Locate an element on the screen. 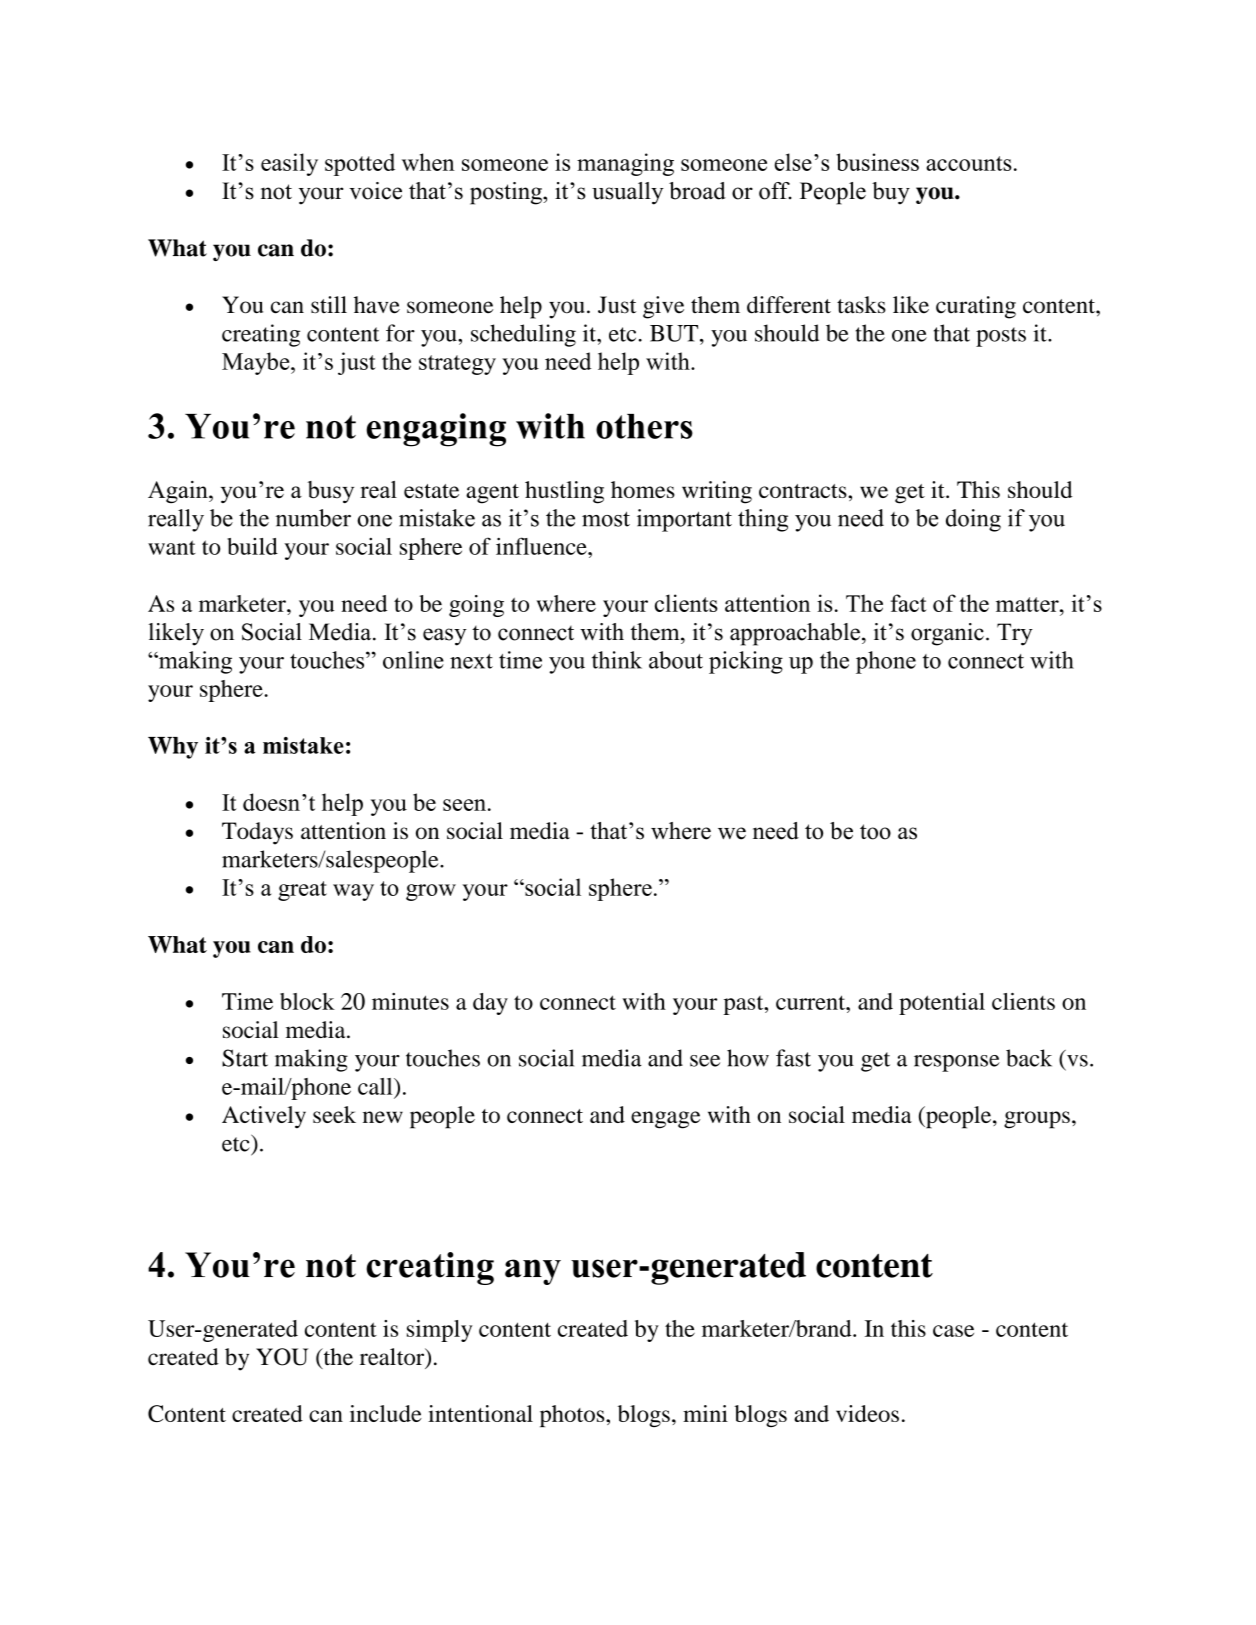  usually is located at coordinates (628, 193).
